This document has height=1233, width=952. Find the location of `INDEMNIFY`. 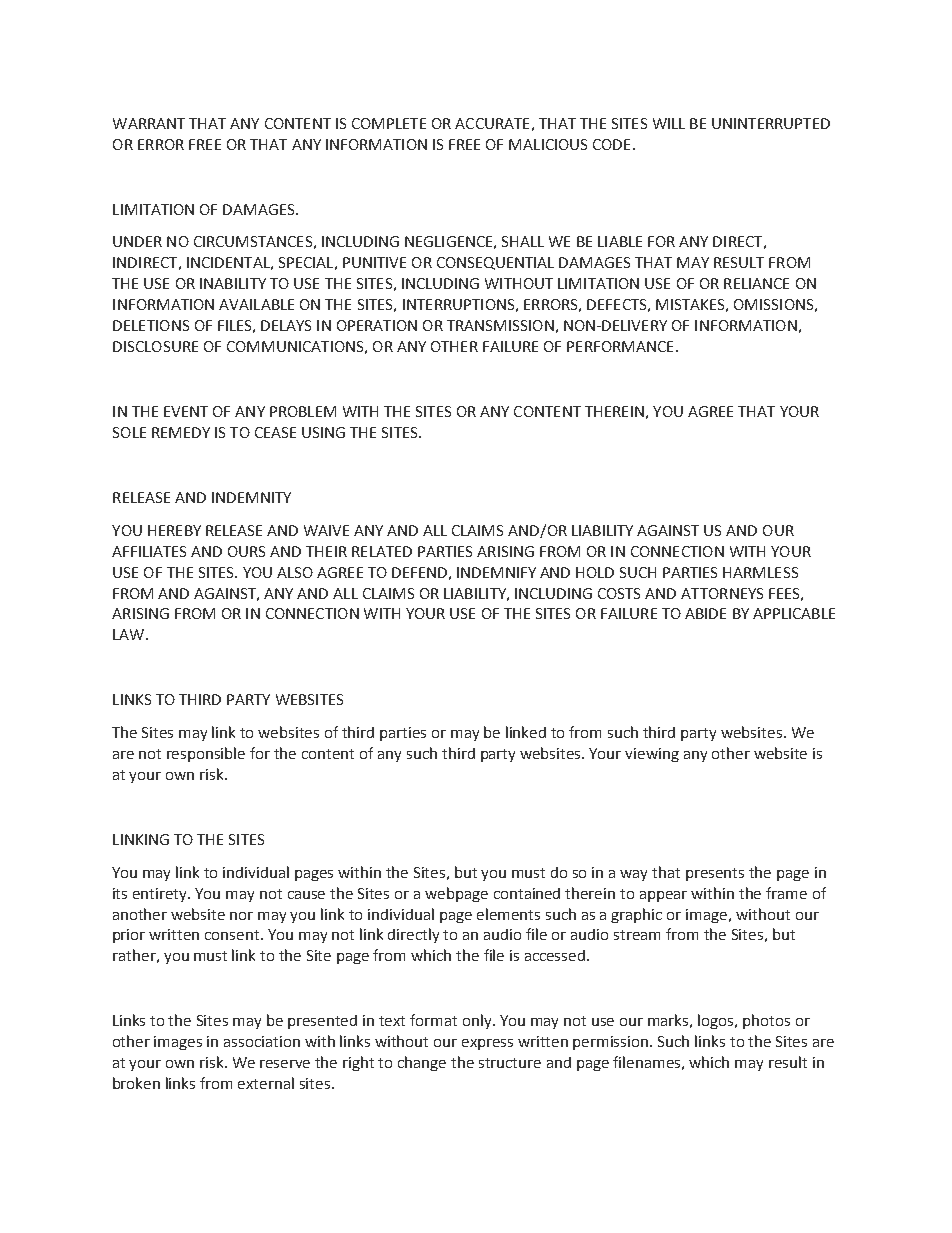

INDEMNIFY is located at coordinates (496, 572).
